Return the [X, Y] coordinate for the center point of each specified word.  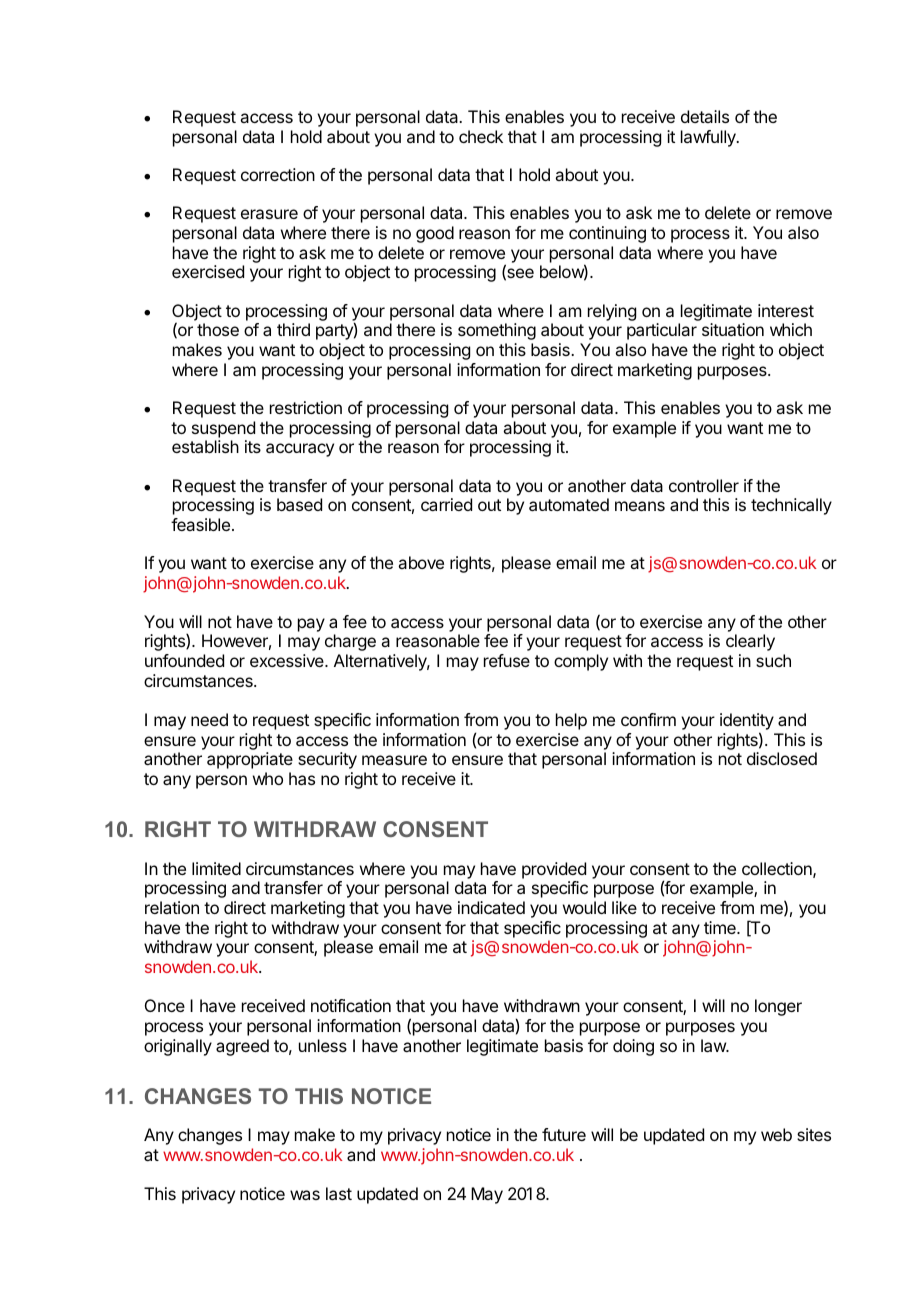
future [564, 1134]
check [481, 136]
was [305, 1195]
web [776, 1134]
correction [278, 174]
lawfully [709, 138]
